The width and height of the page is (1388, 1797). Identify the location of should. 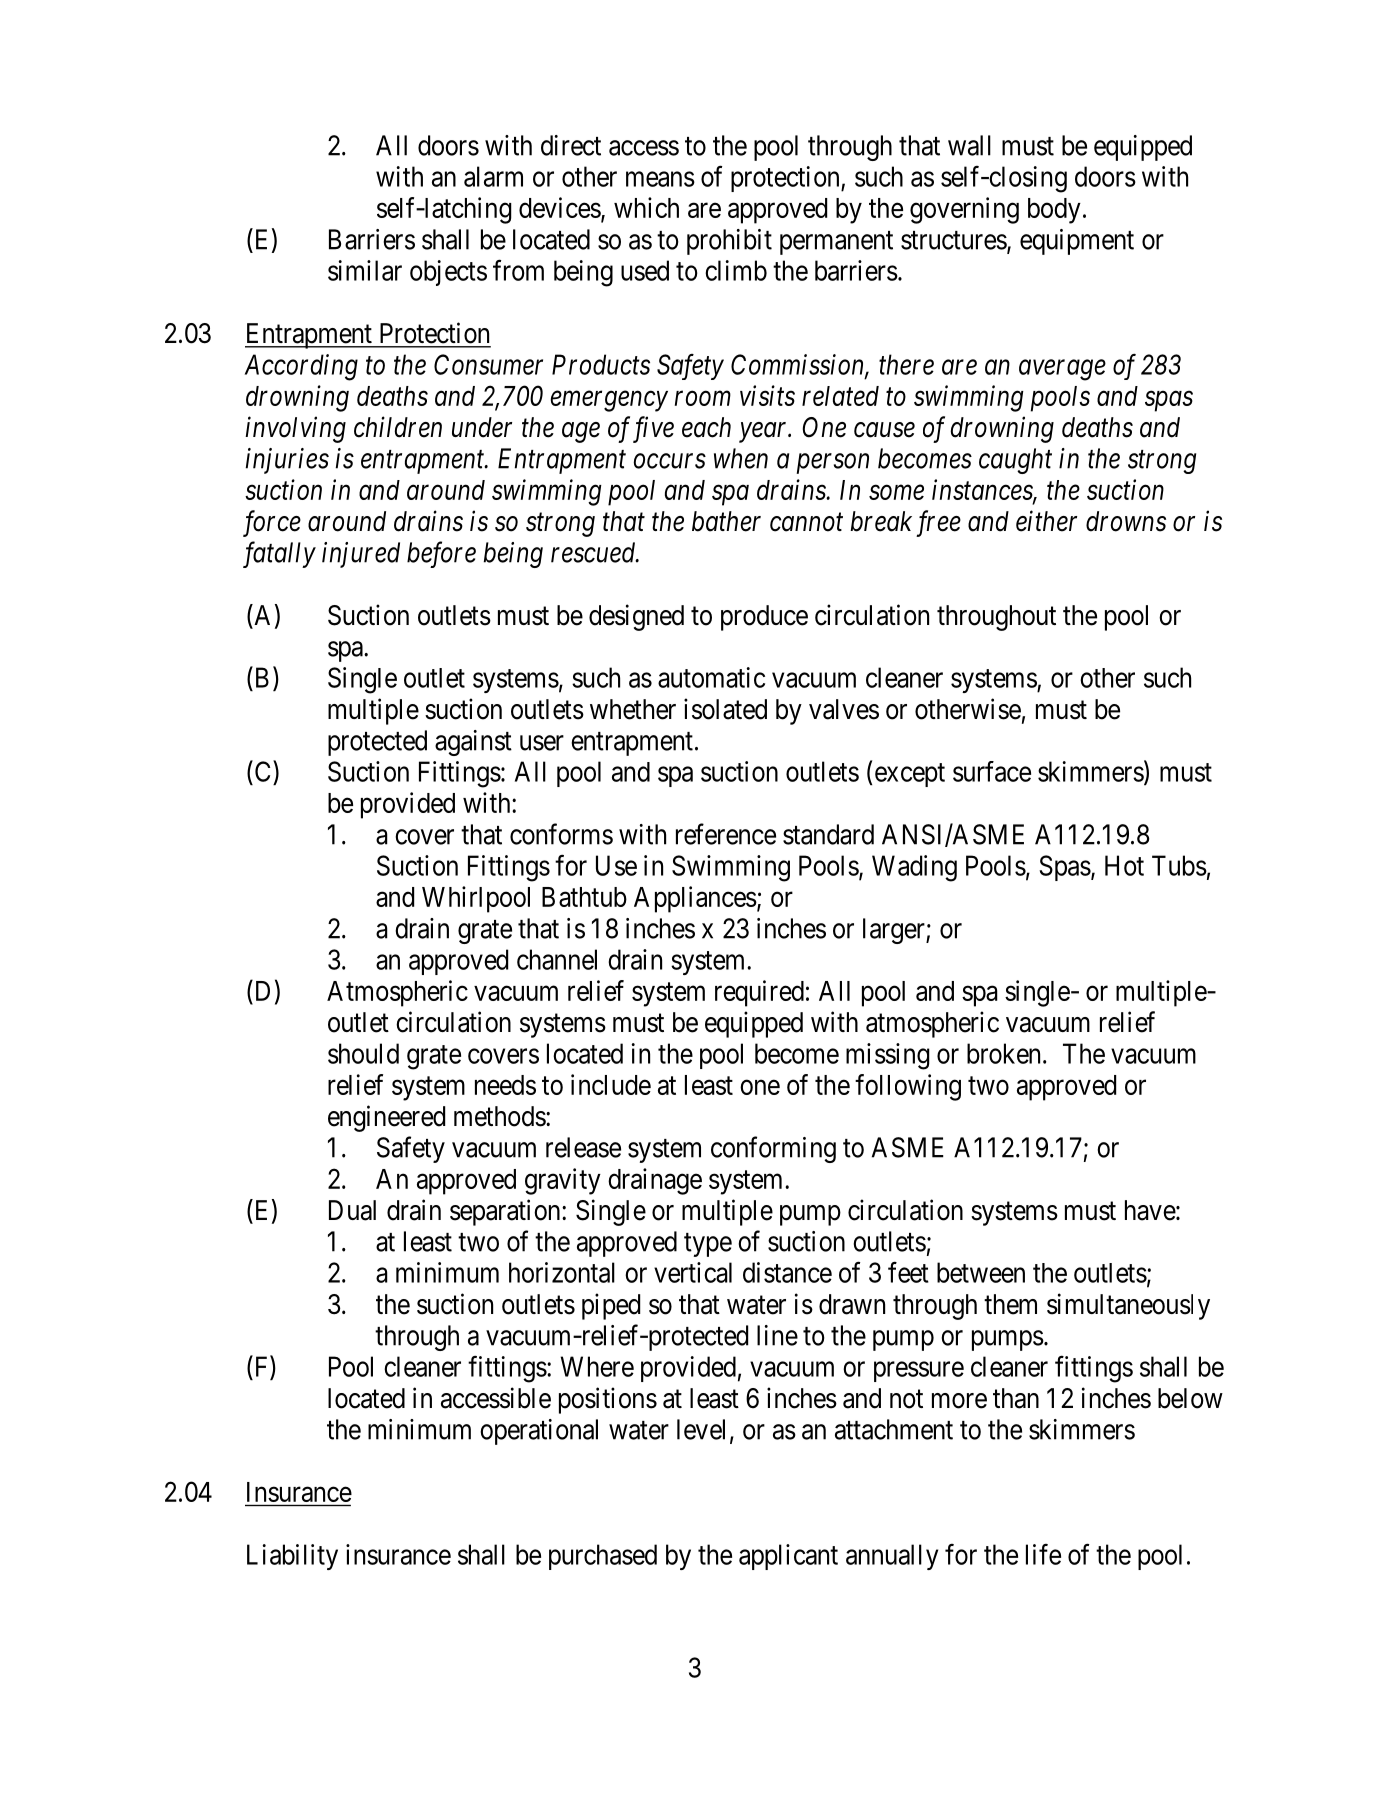
(363, 1053).
